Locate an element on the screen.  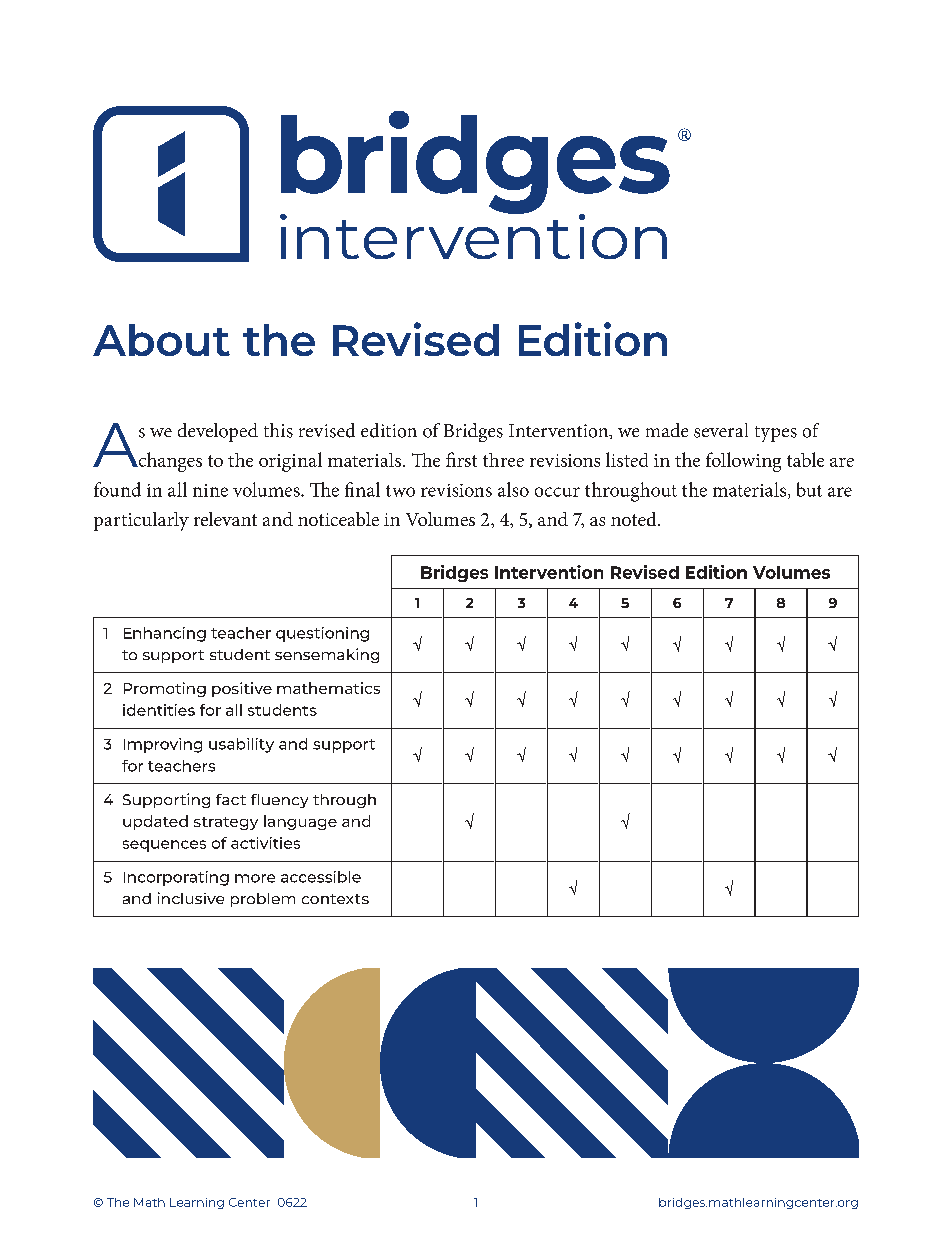
Enhancing is located at coordinates (165, 634).
